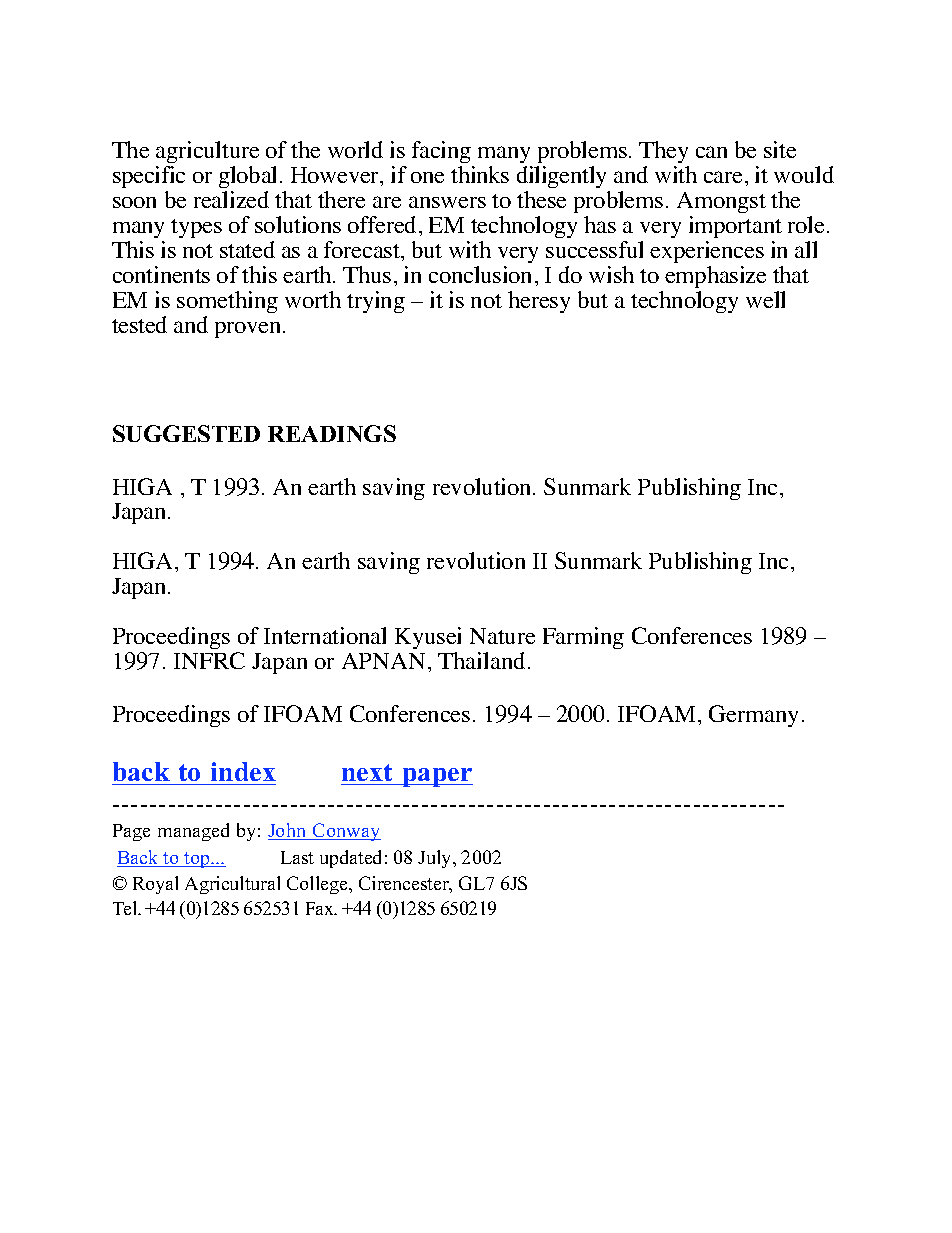  What do you see at coordinates (480, 174) in the screenshot?
I see `thinks` at bounding box center [480, 174].
